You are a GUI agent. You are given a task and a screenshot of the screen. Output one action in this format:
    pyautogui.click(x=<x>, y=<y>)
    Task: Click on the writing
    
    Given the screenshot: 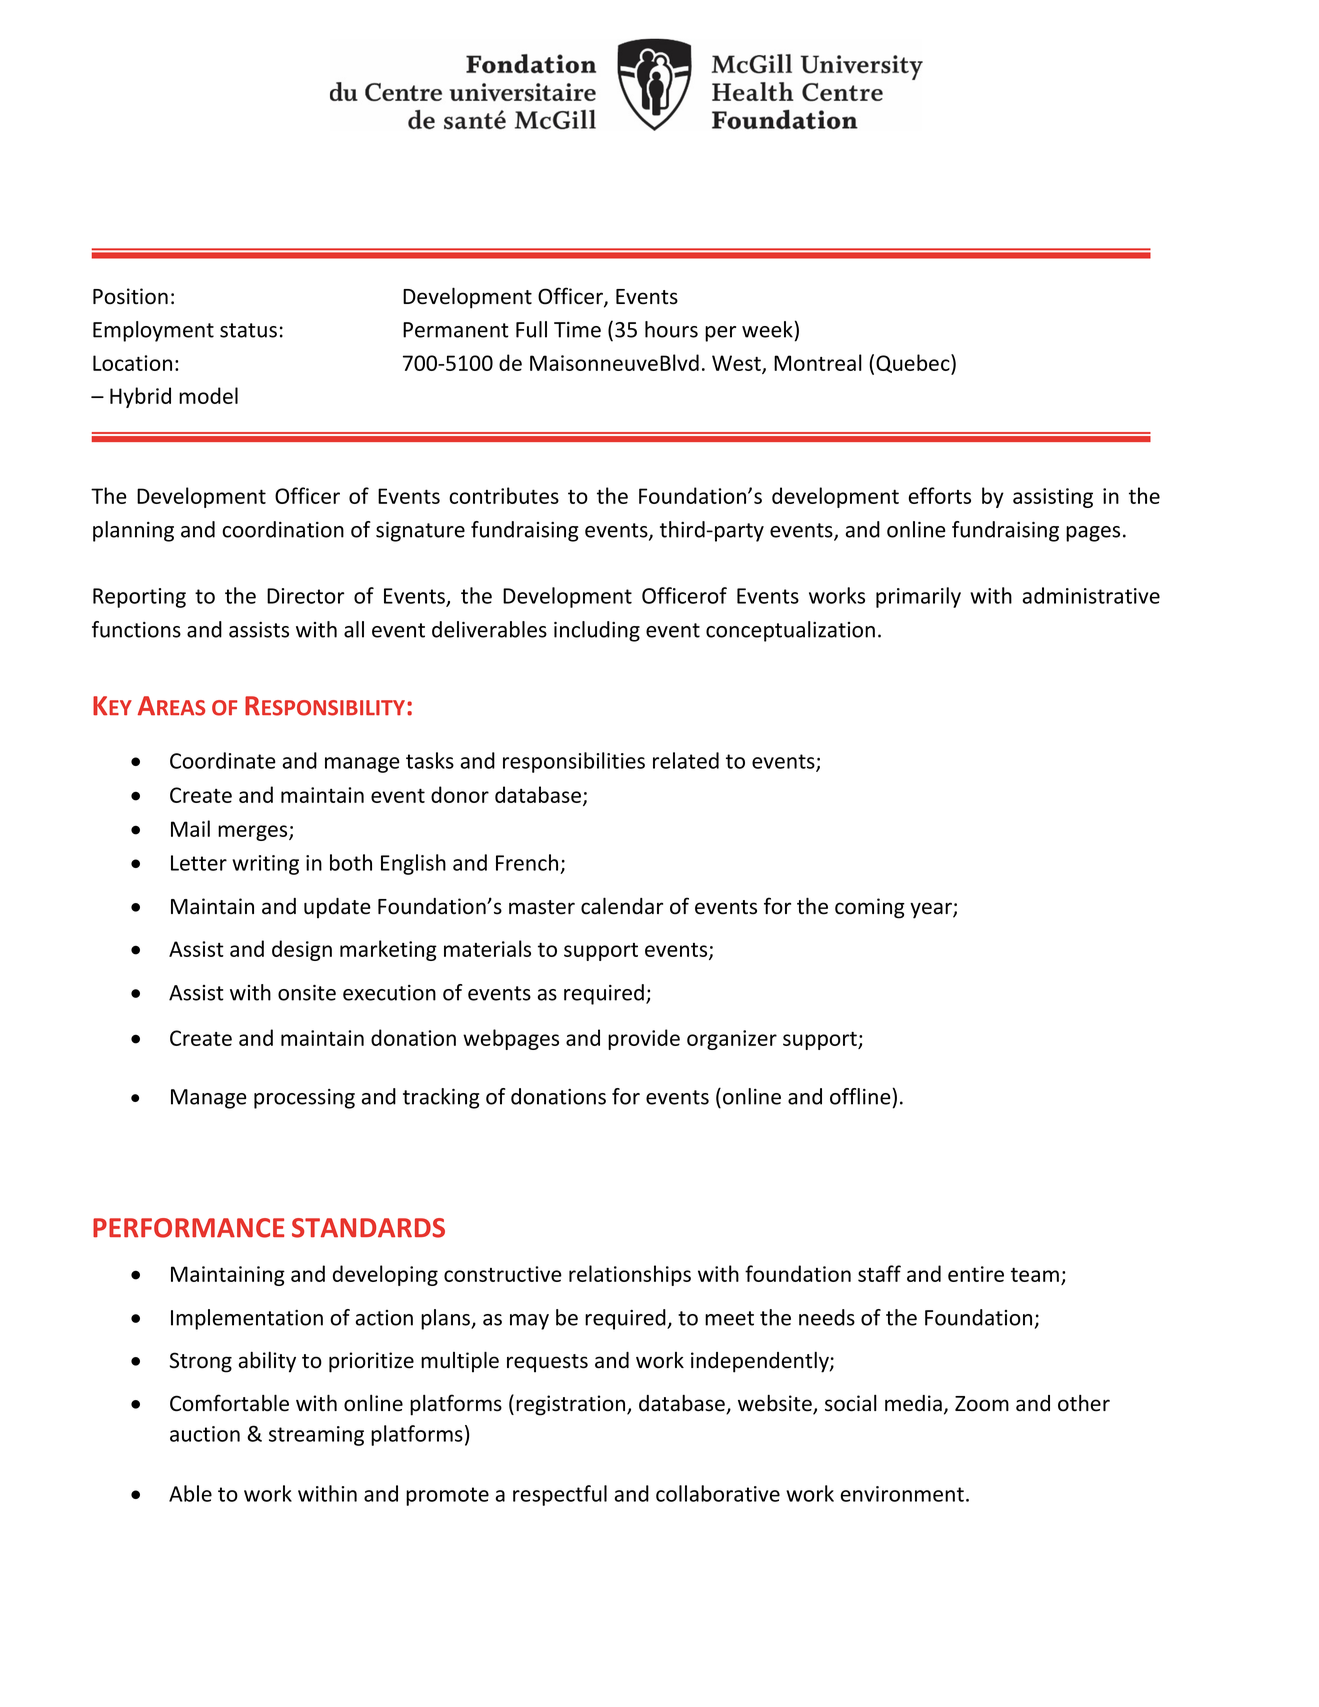 What is the action you would take?
    pyautogui.click(x=265, y=865)
